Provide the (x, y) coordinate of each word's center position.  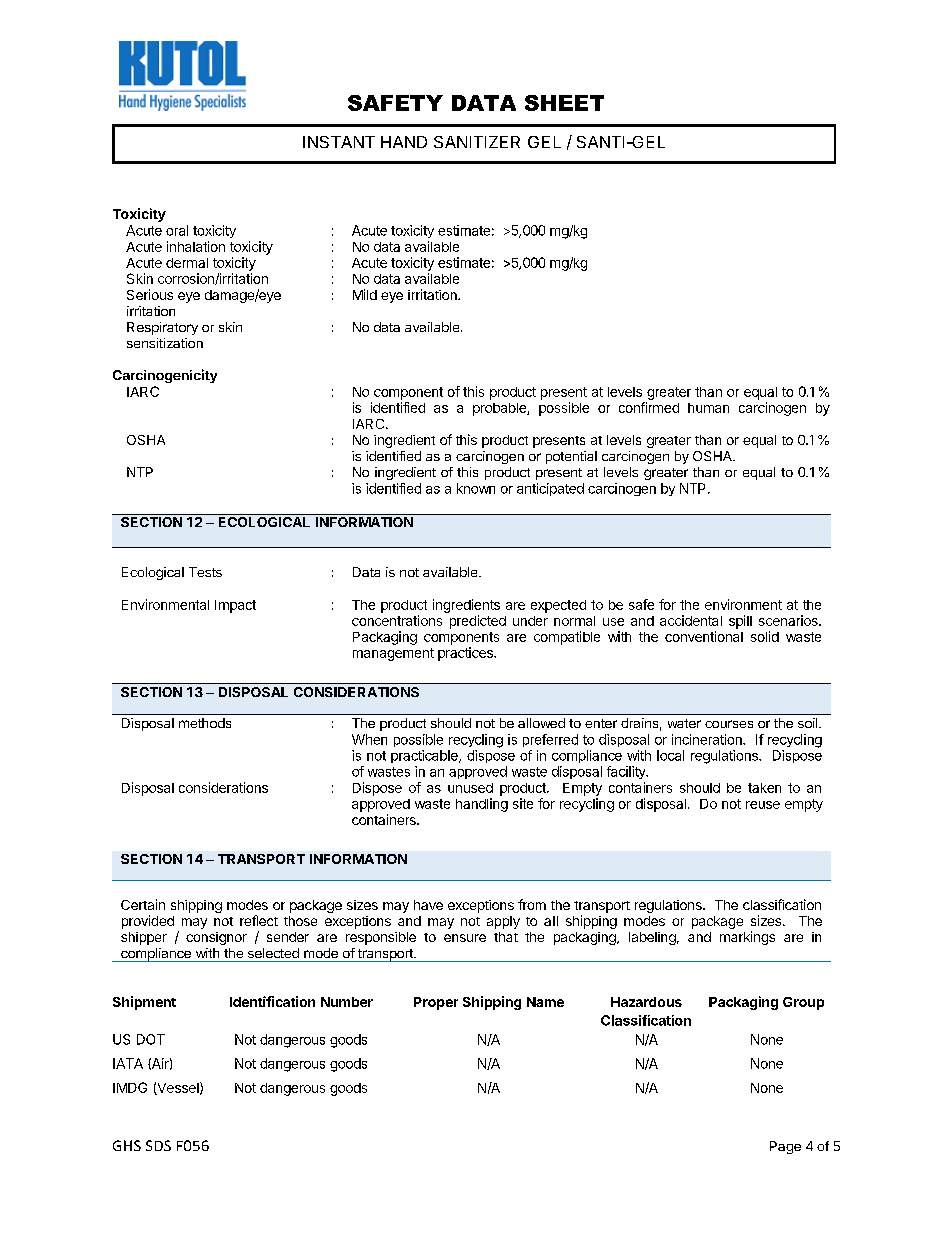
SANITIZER (477, 142)
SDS (158, 1145)
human (708, 408)
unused (470, 788)
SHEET (564, 103)
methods (205, 723)
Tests (205, 572)
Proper (436, 1003)
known (476, 488)
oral (177, 230)
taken (764, 788)
